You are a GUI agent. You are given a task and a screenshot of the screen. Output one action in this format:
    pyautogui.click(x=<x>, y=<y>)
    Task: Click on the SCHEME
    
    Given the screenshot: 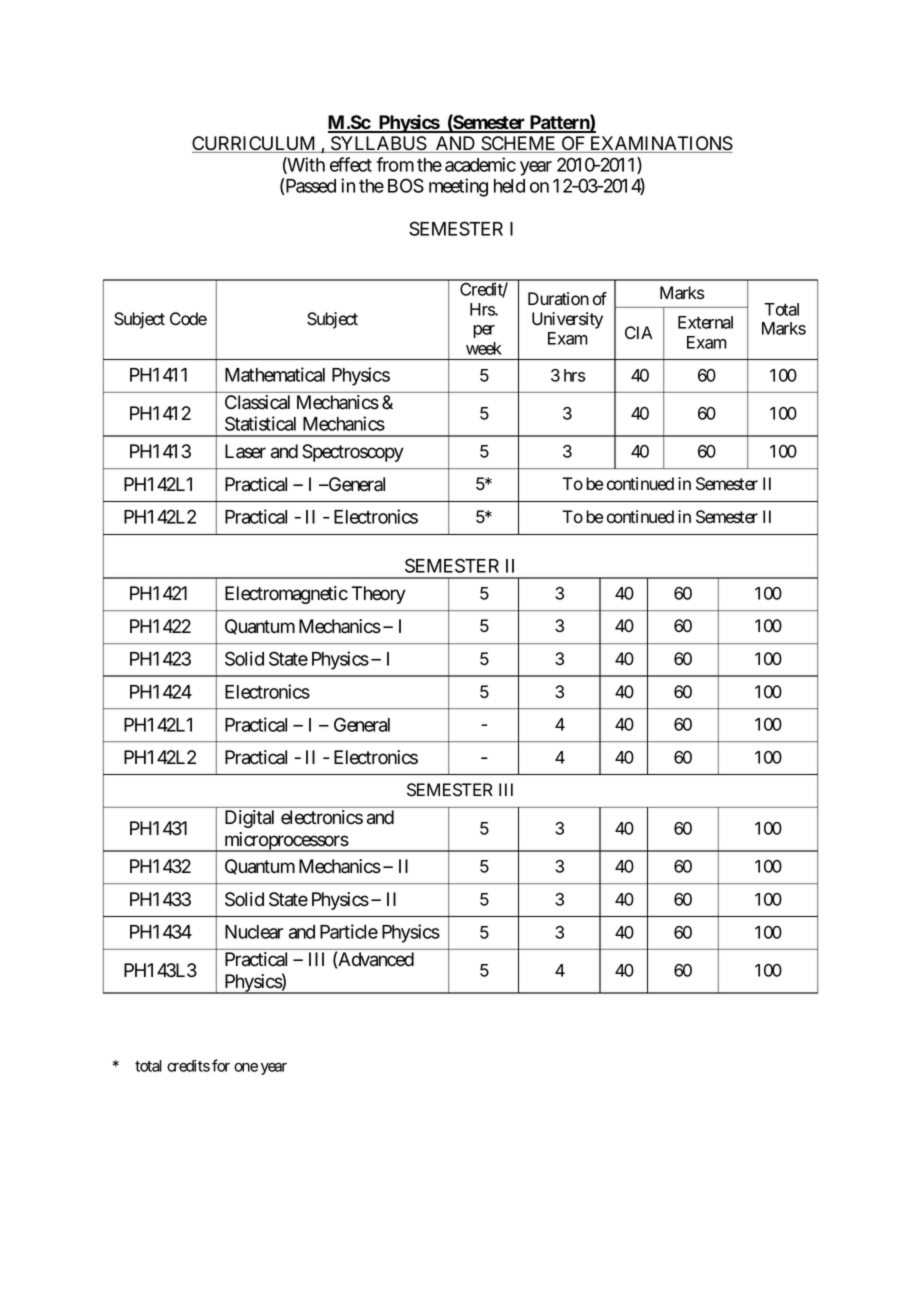 What is the action you would take?
    pyautogui.click(x=518, y=144)
